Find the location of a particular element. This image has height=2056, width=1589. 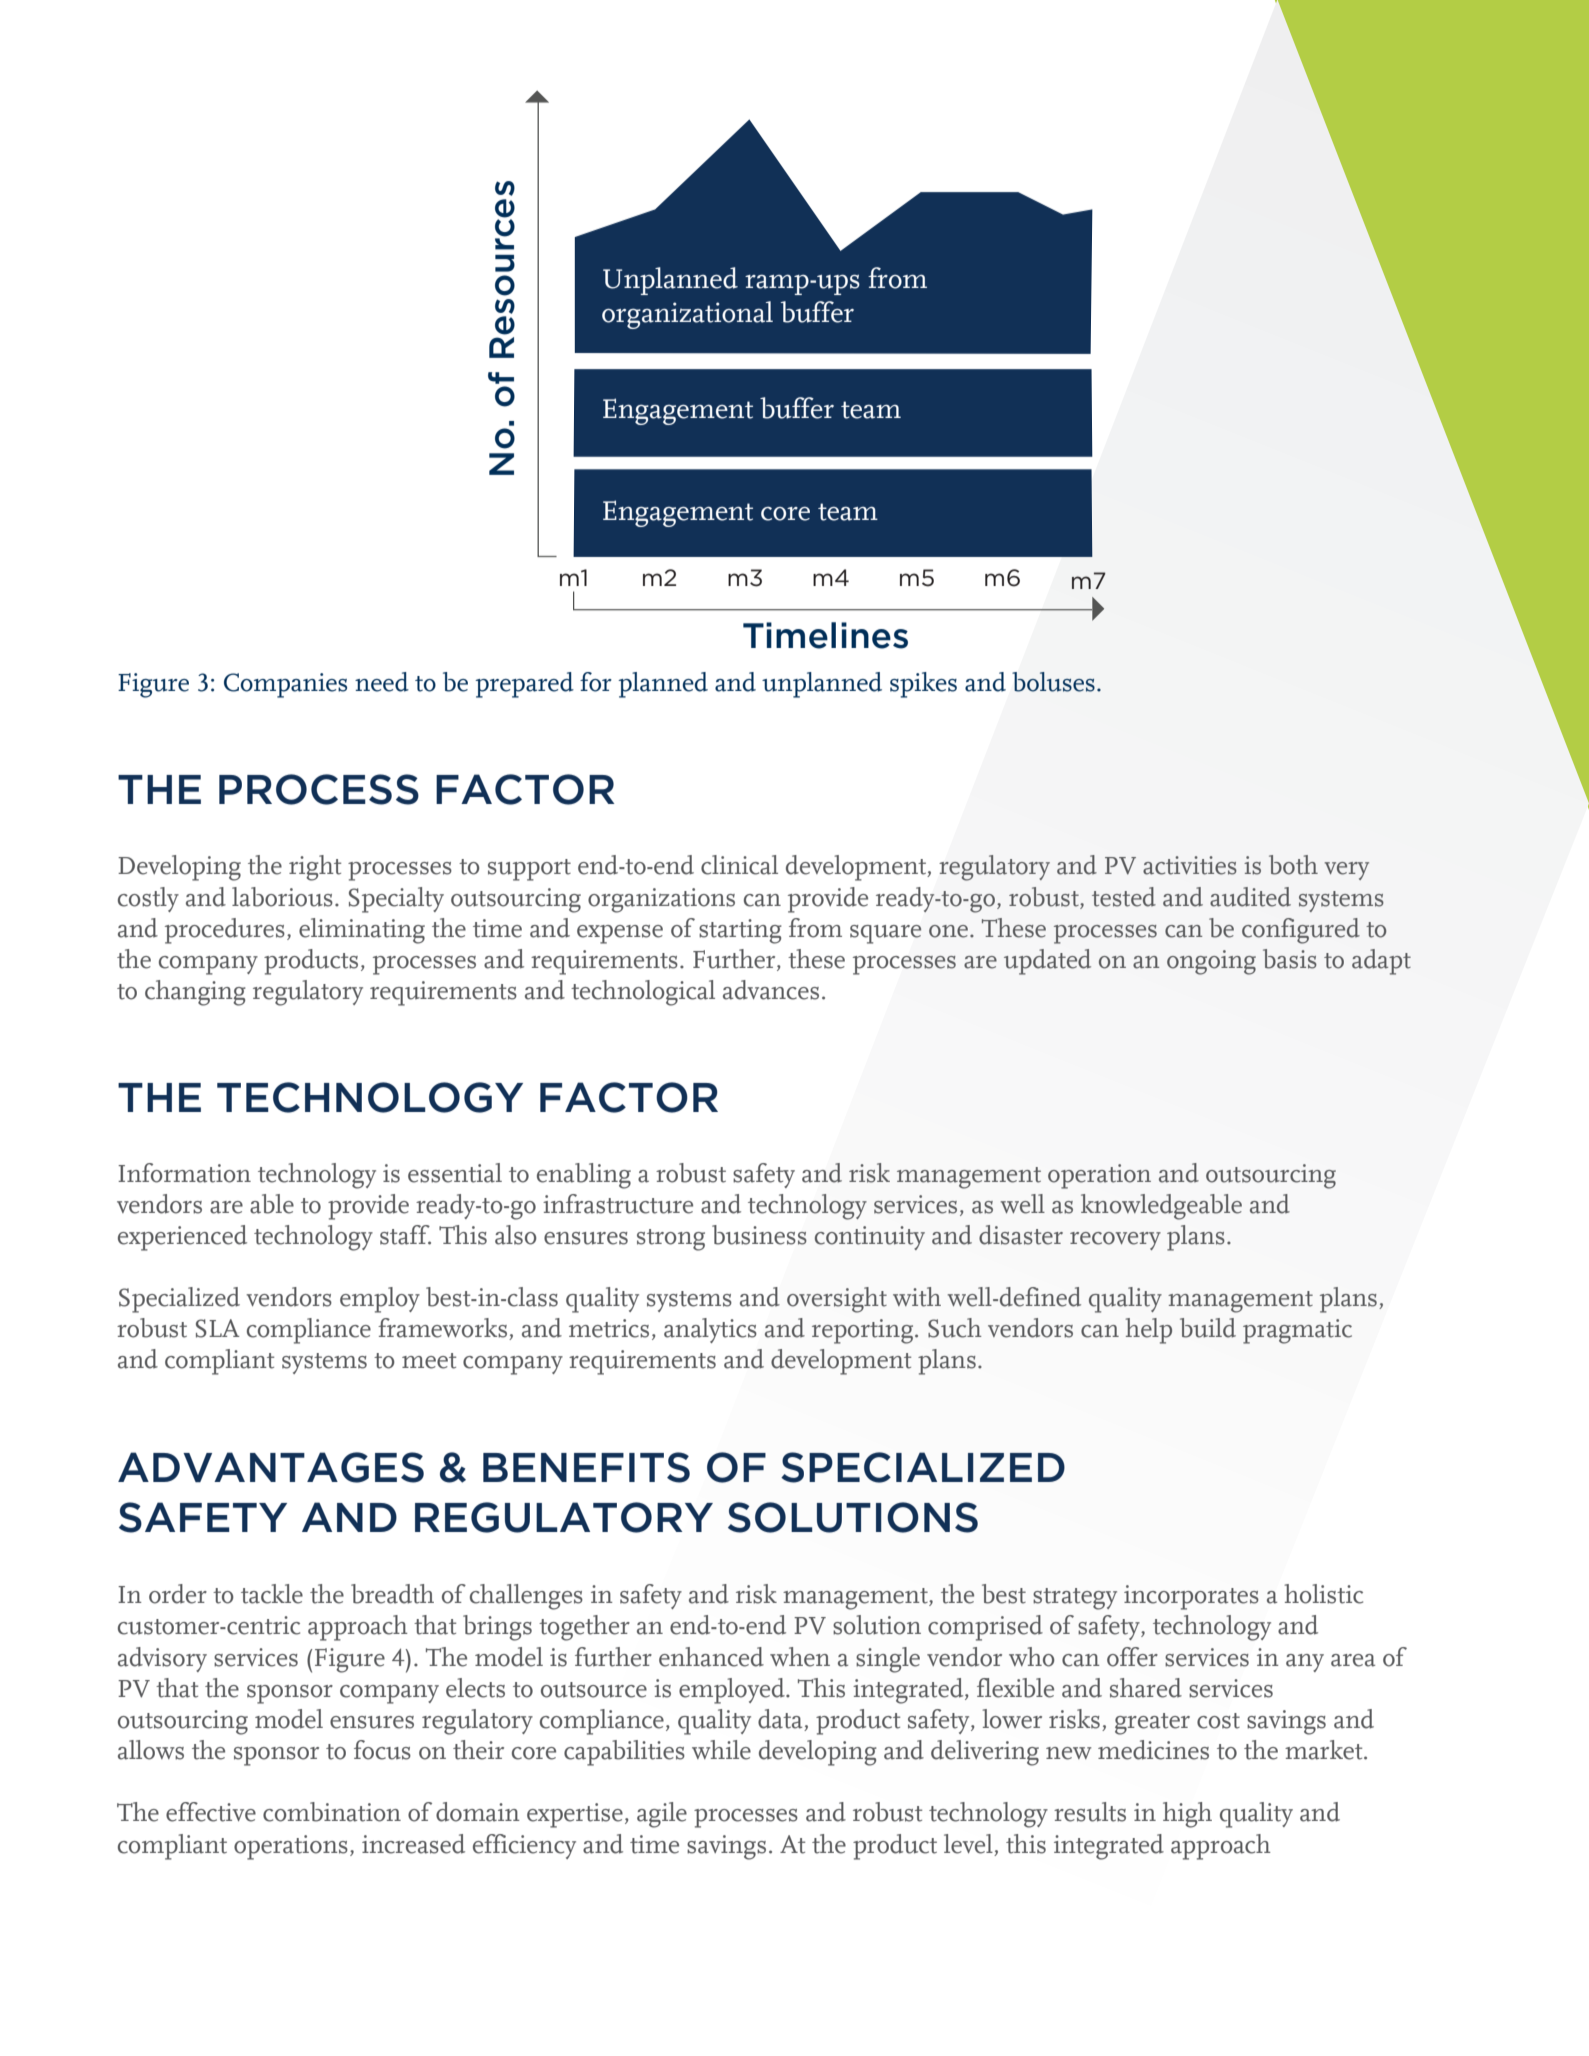

advances is located at coordinates (771, 990).
